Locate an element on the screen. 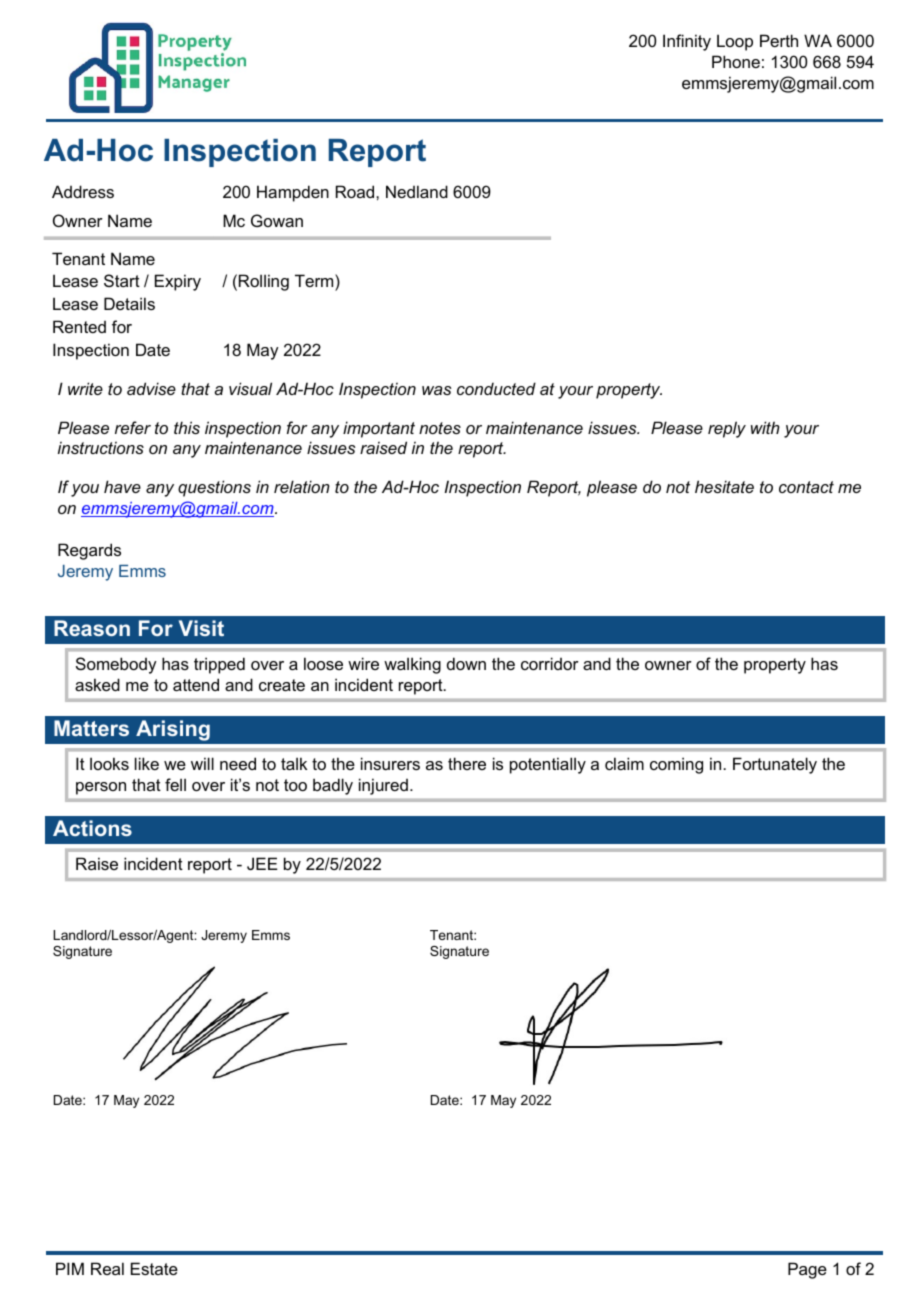 This screenshot has height=1308, width=924. Estate is located at coordinates (154, 1268).
